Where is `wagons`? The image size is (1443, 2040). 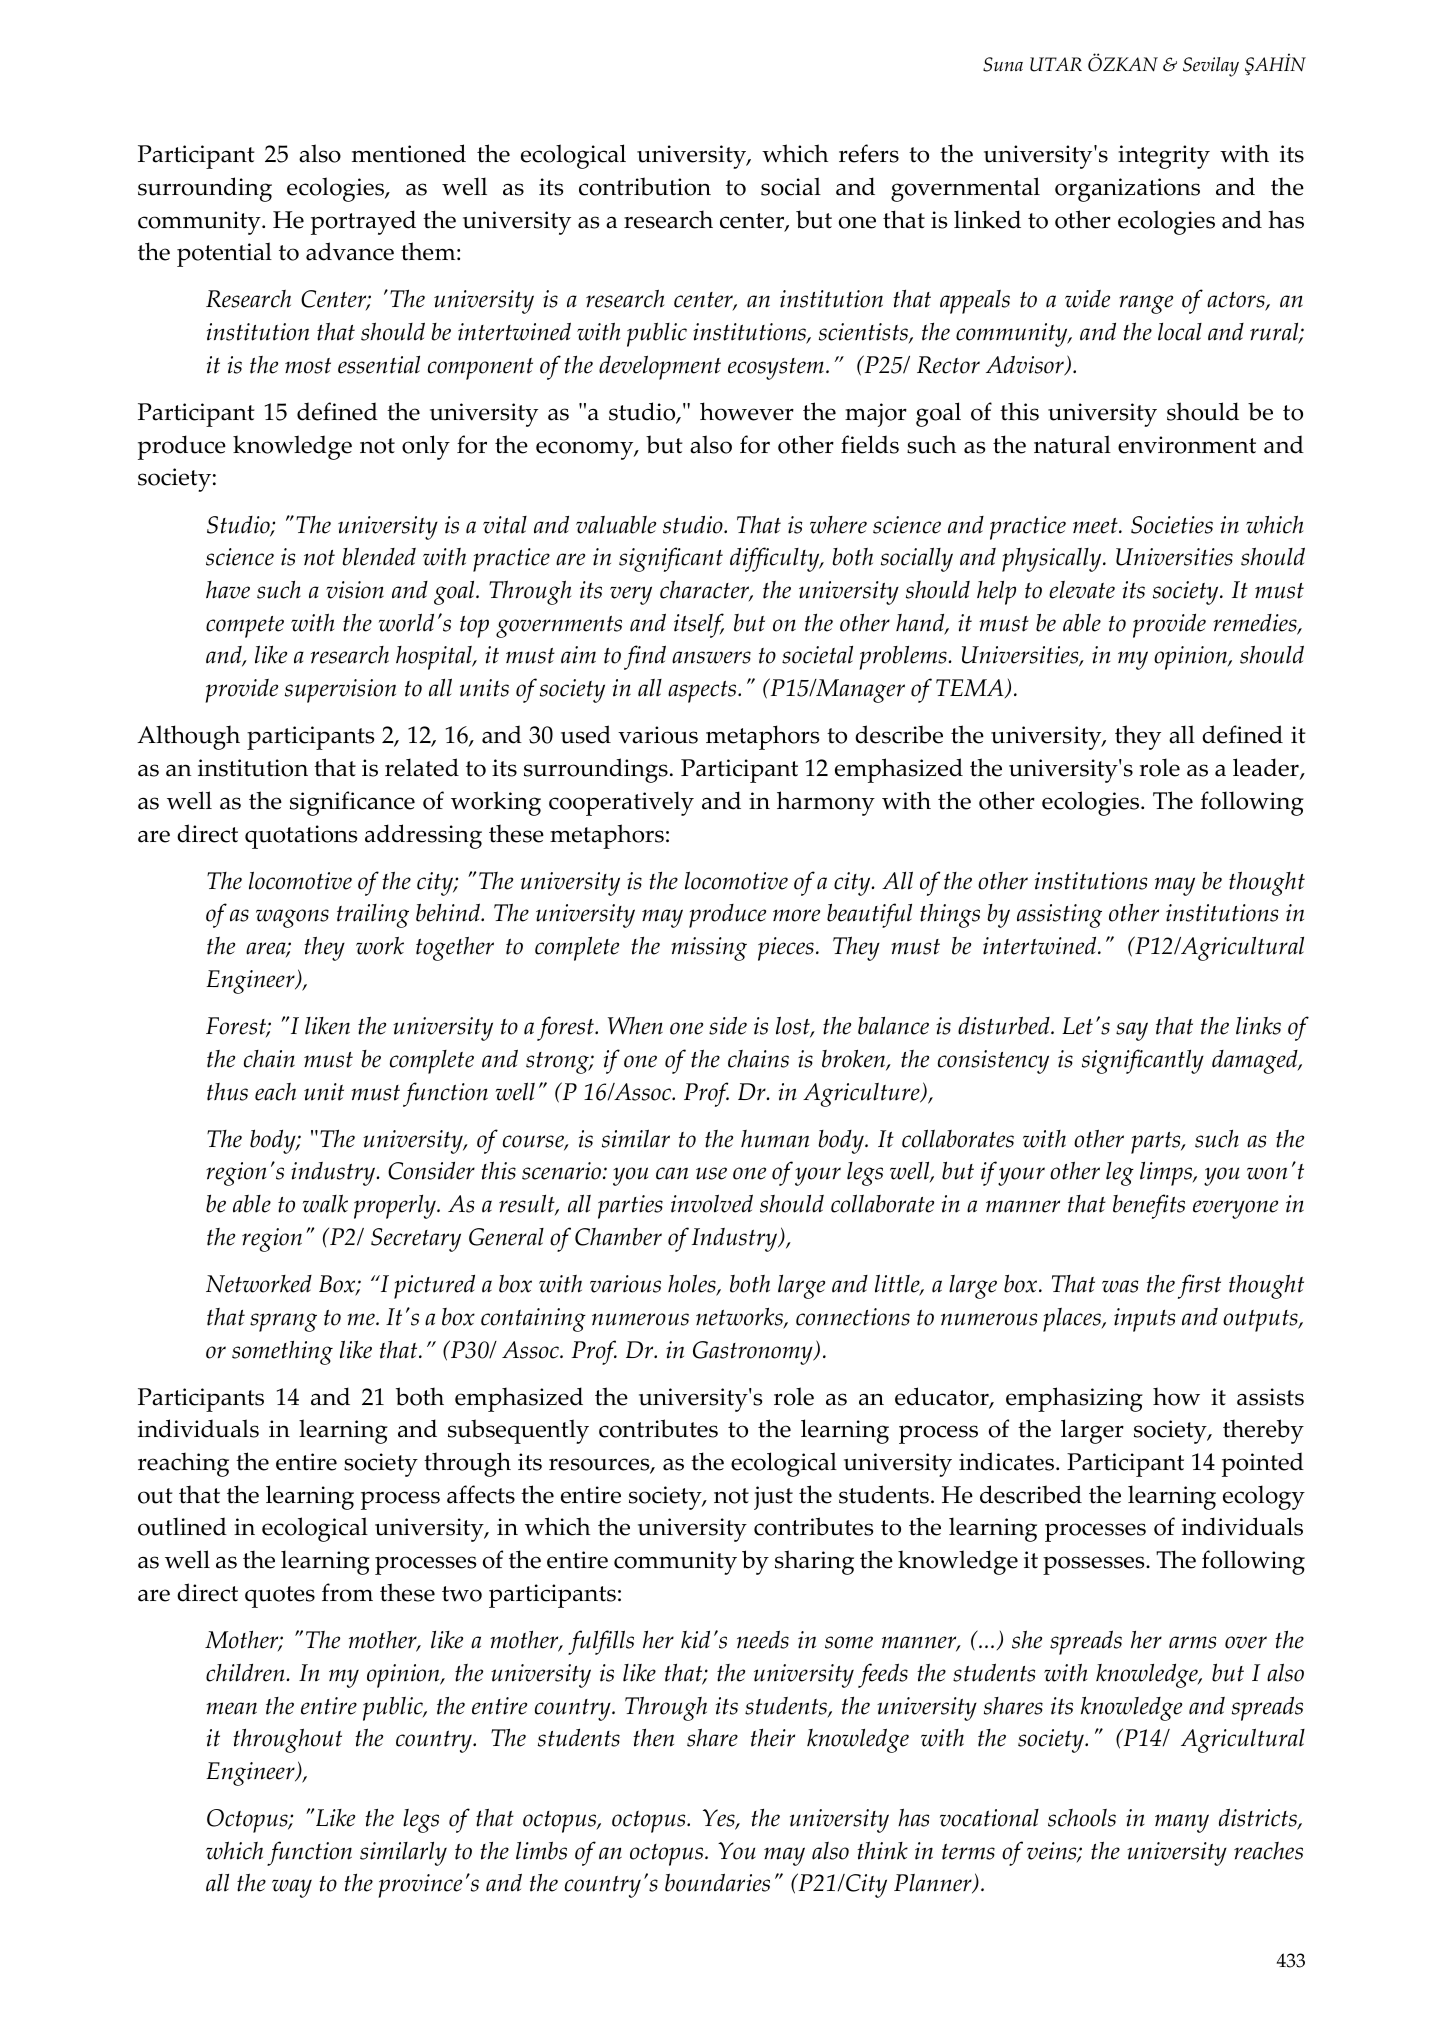
wagons is located at coordinates (292, 918).
